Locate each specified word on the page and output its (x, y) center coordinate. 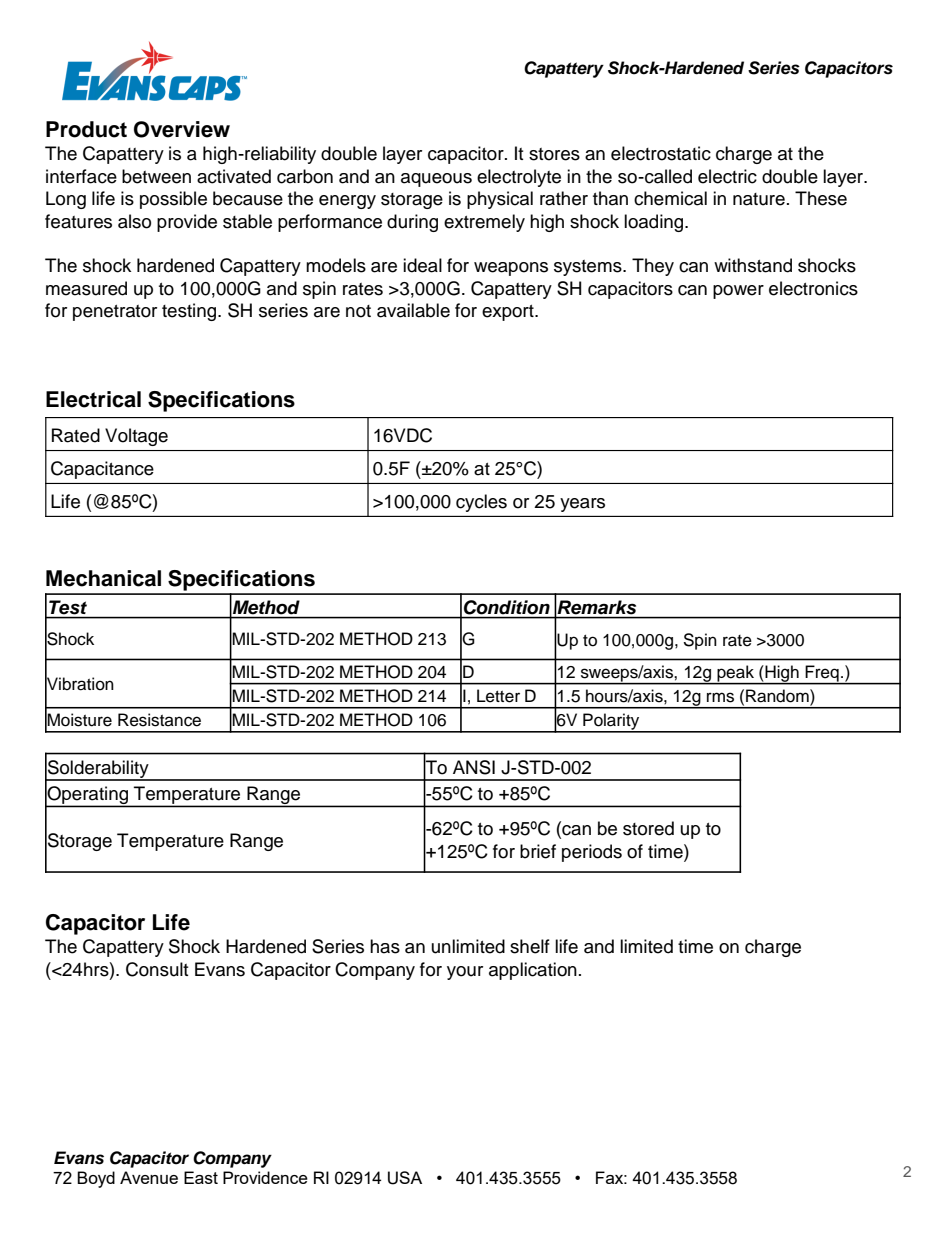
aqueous (436, 180)
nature (759, 199)
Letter (498, 696)
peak (735, 674)
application (533, 971)
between (156, 176)
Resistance (159, 720)
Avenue (149, 1177)
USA (405, 1178)
